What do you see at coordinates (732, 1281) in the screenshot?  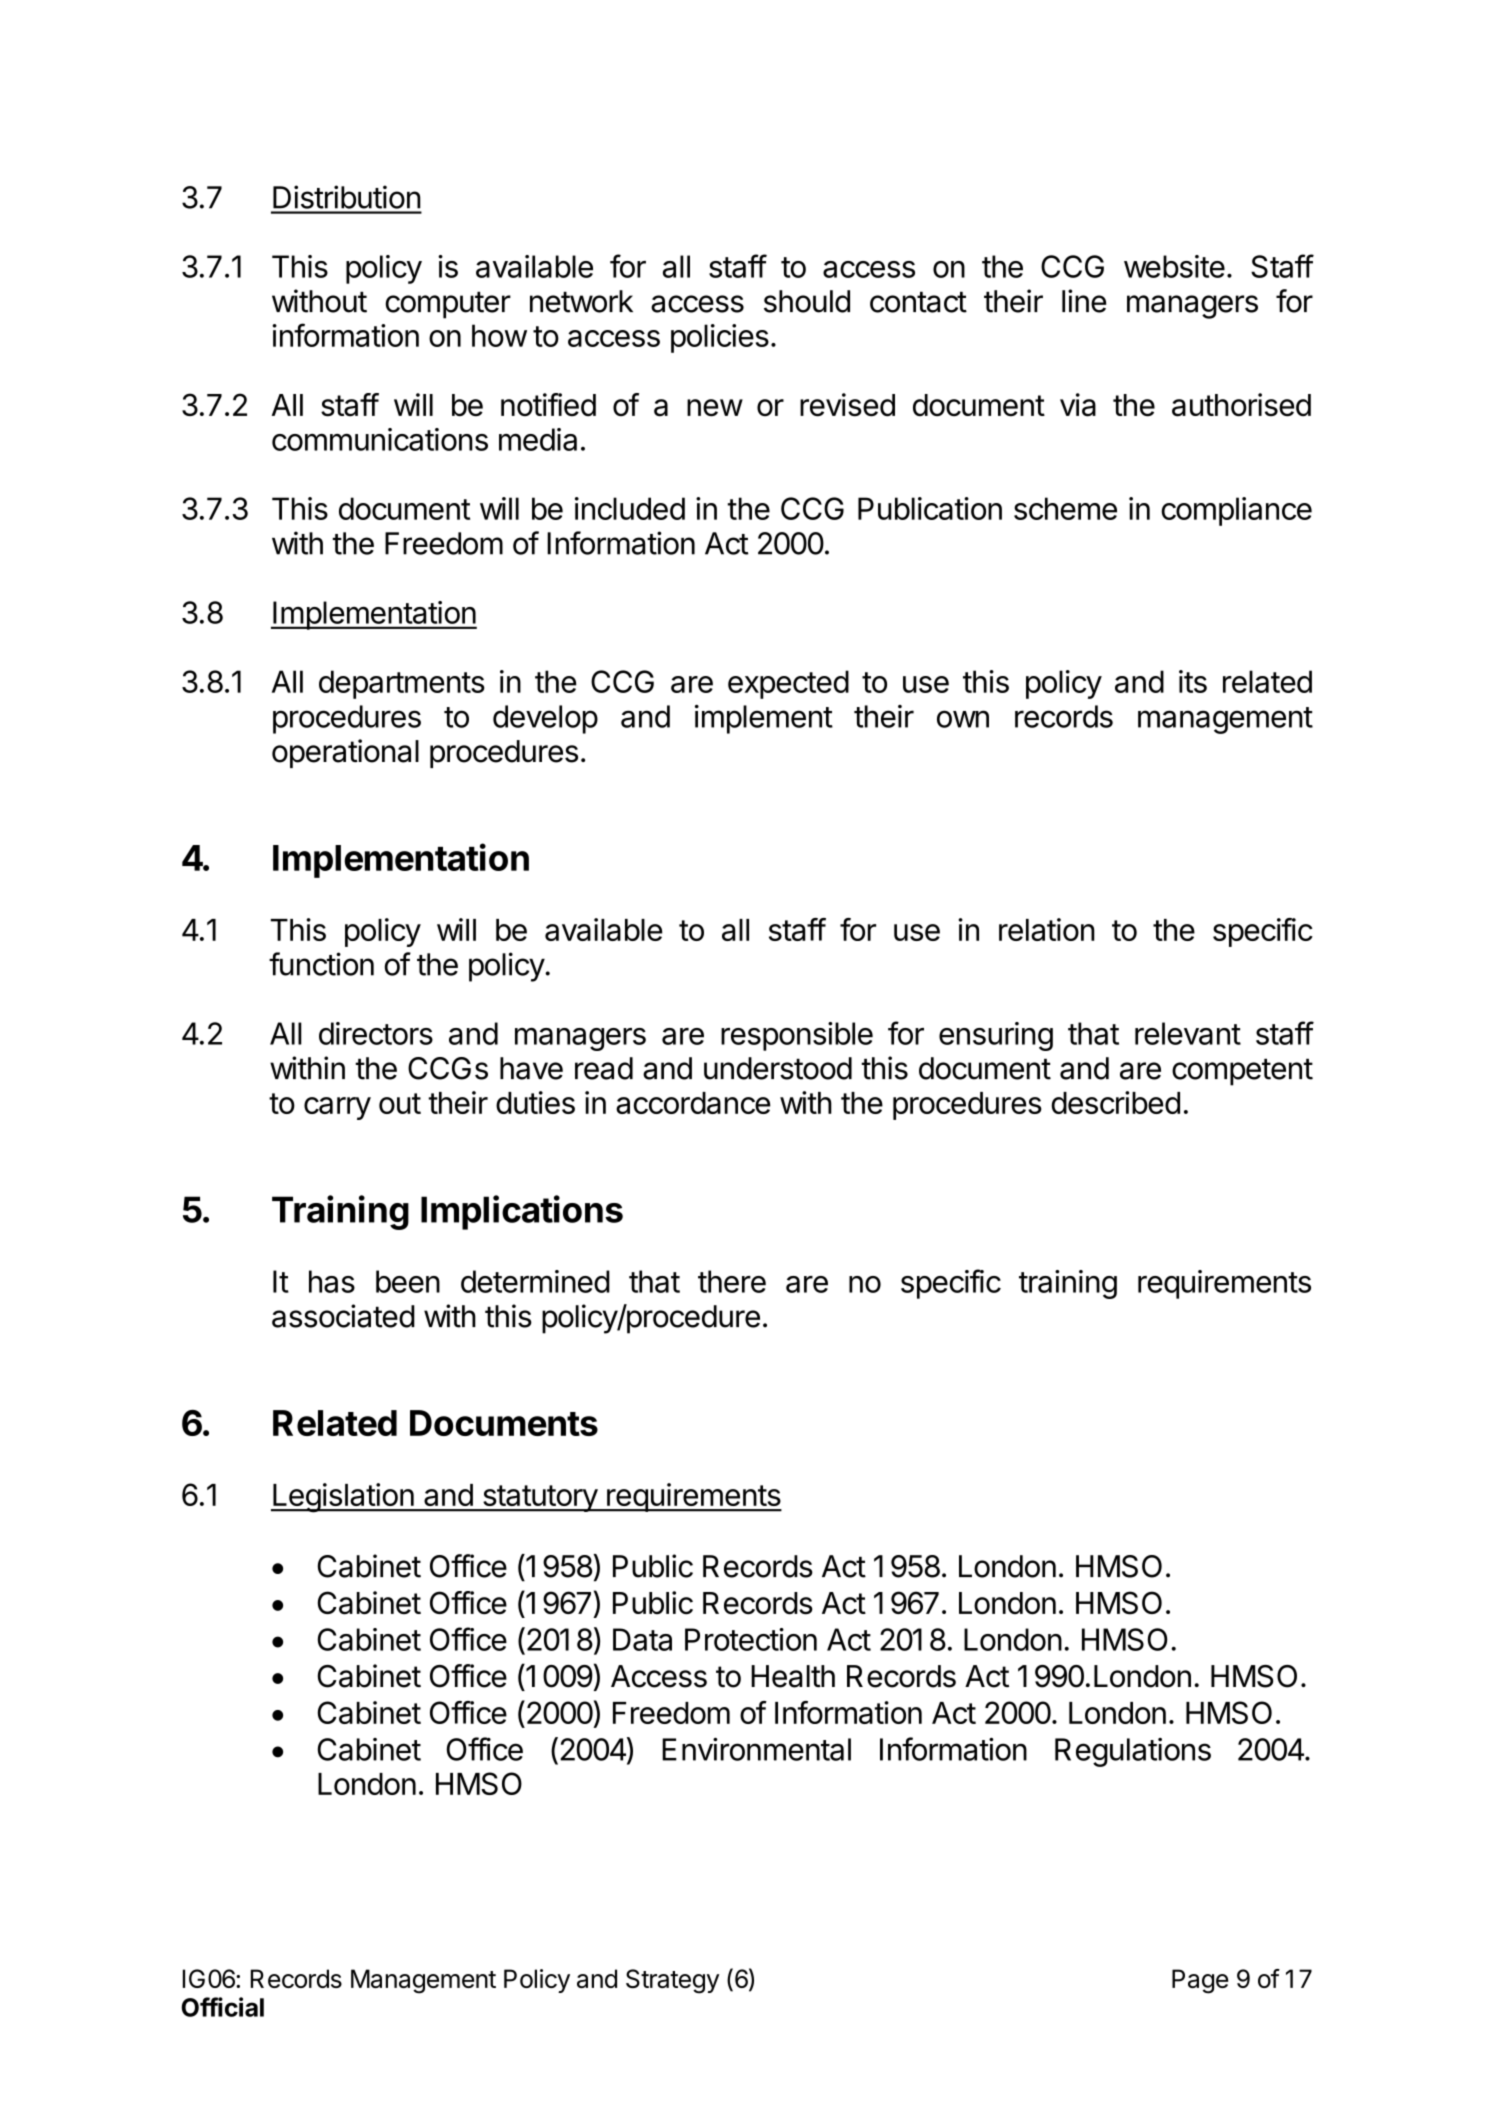 I see `there` at bounding box center [732, 1281].
